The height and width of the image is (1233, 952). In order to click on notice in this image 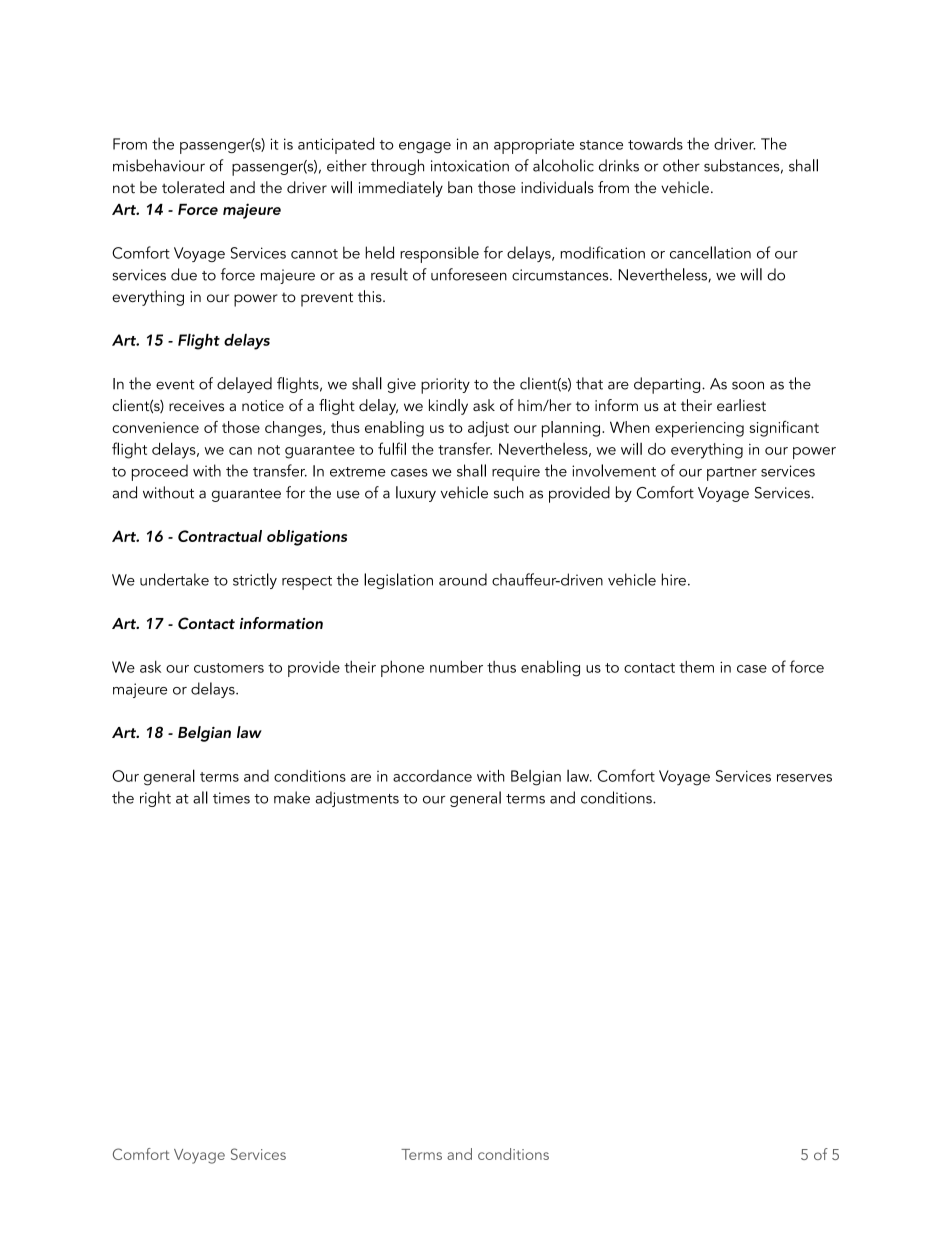, I will do `click(263, 405)`.
